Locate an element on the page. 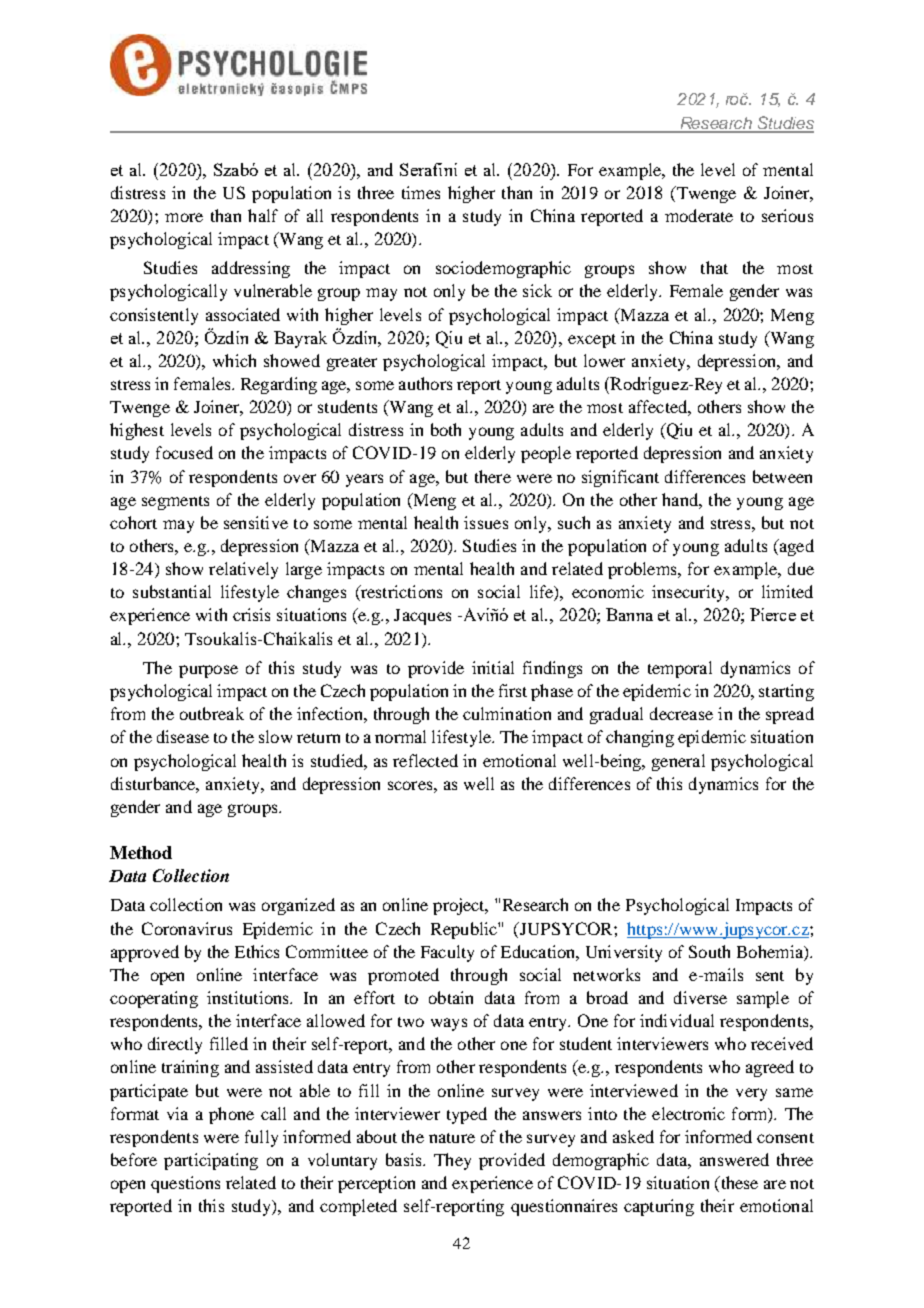 Image resolution: width=924 pixels, height=1308 pixels. culmination is located at coordinates (507, 713).
